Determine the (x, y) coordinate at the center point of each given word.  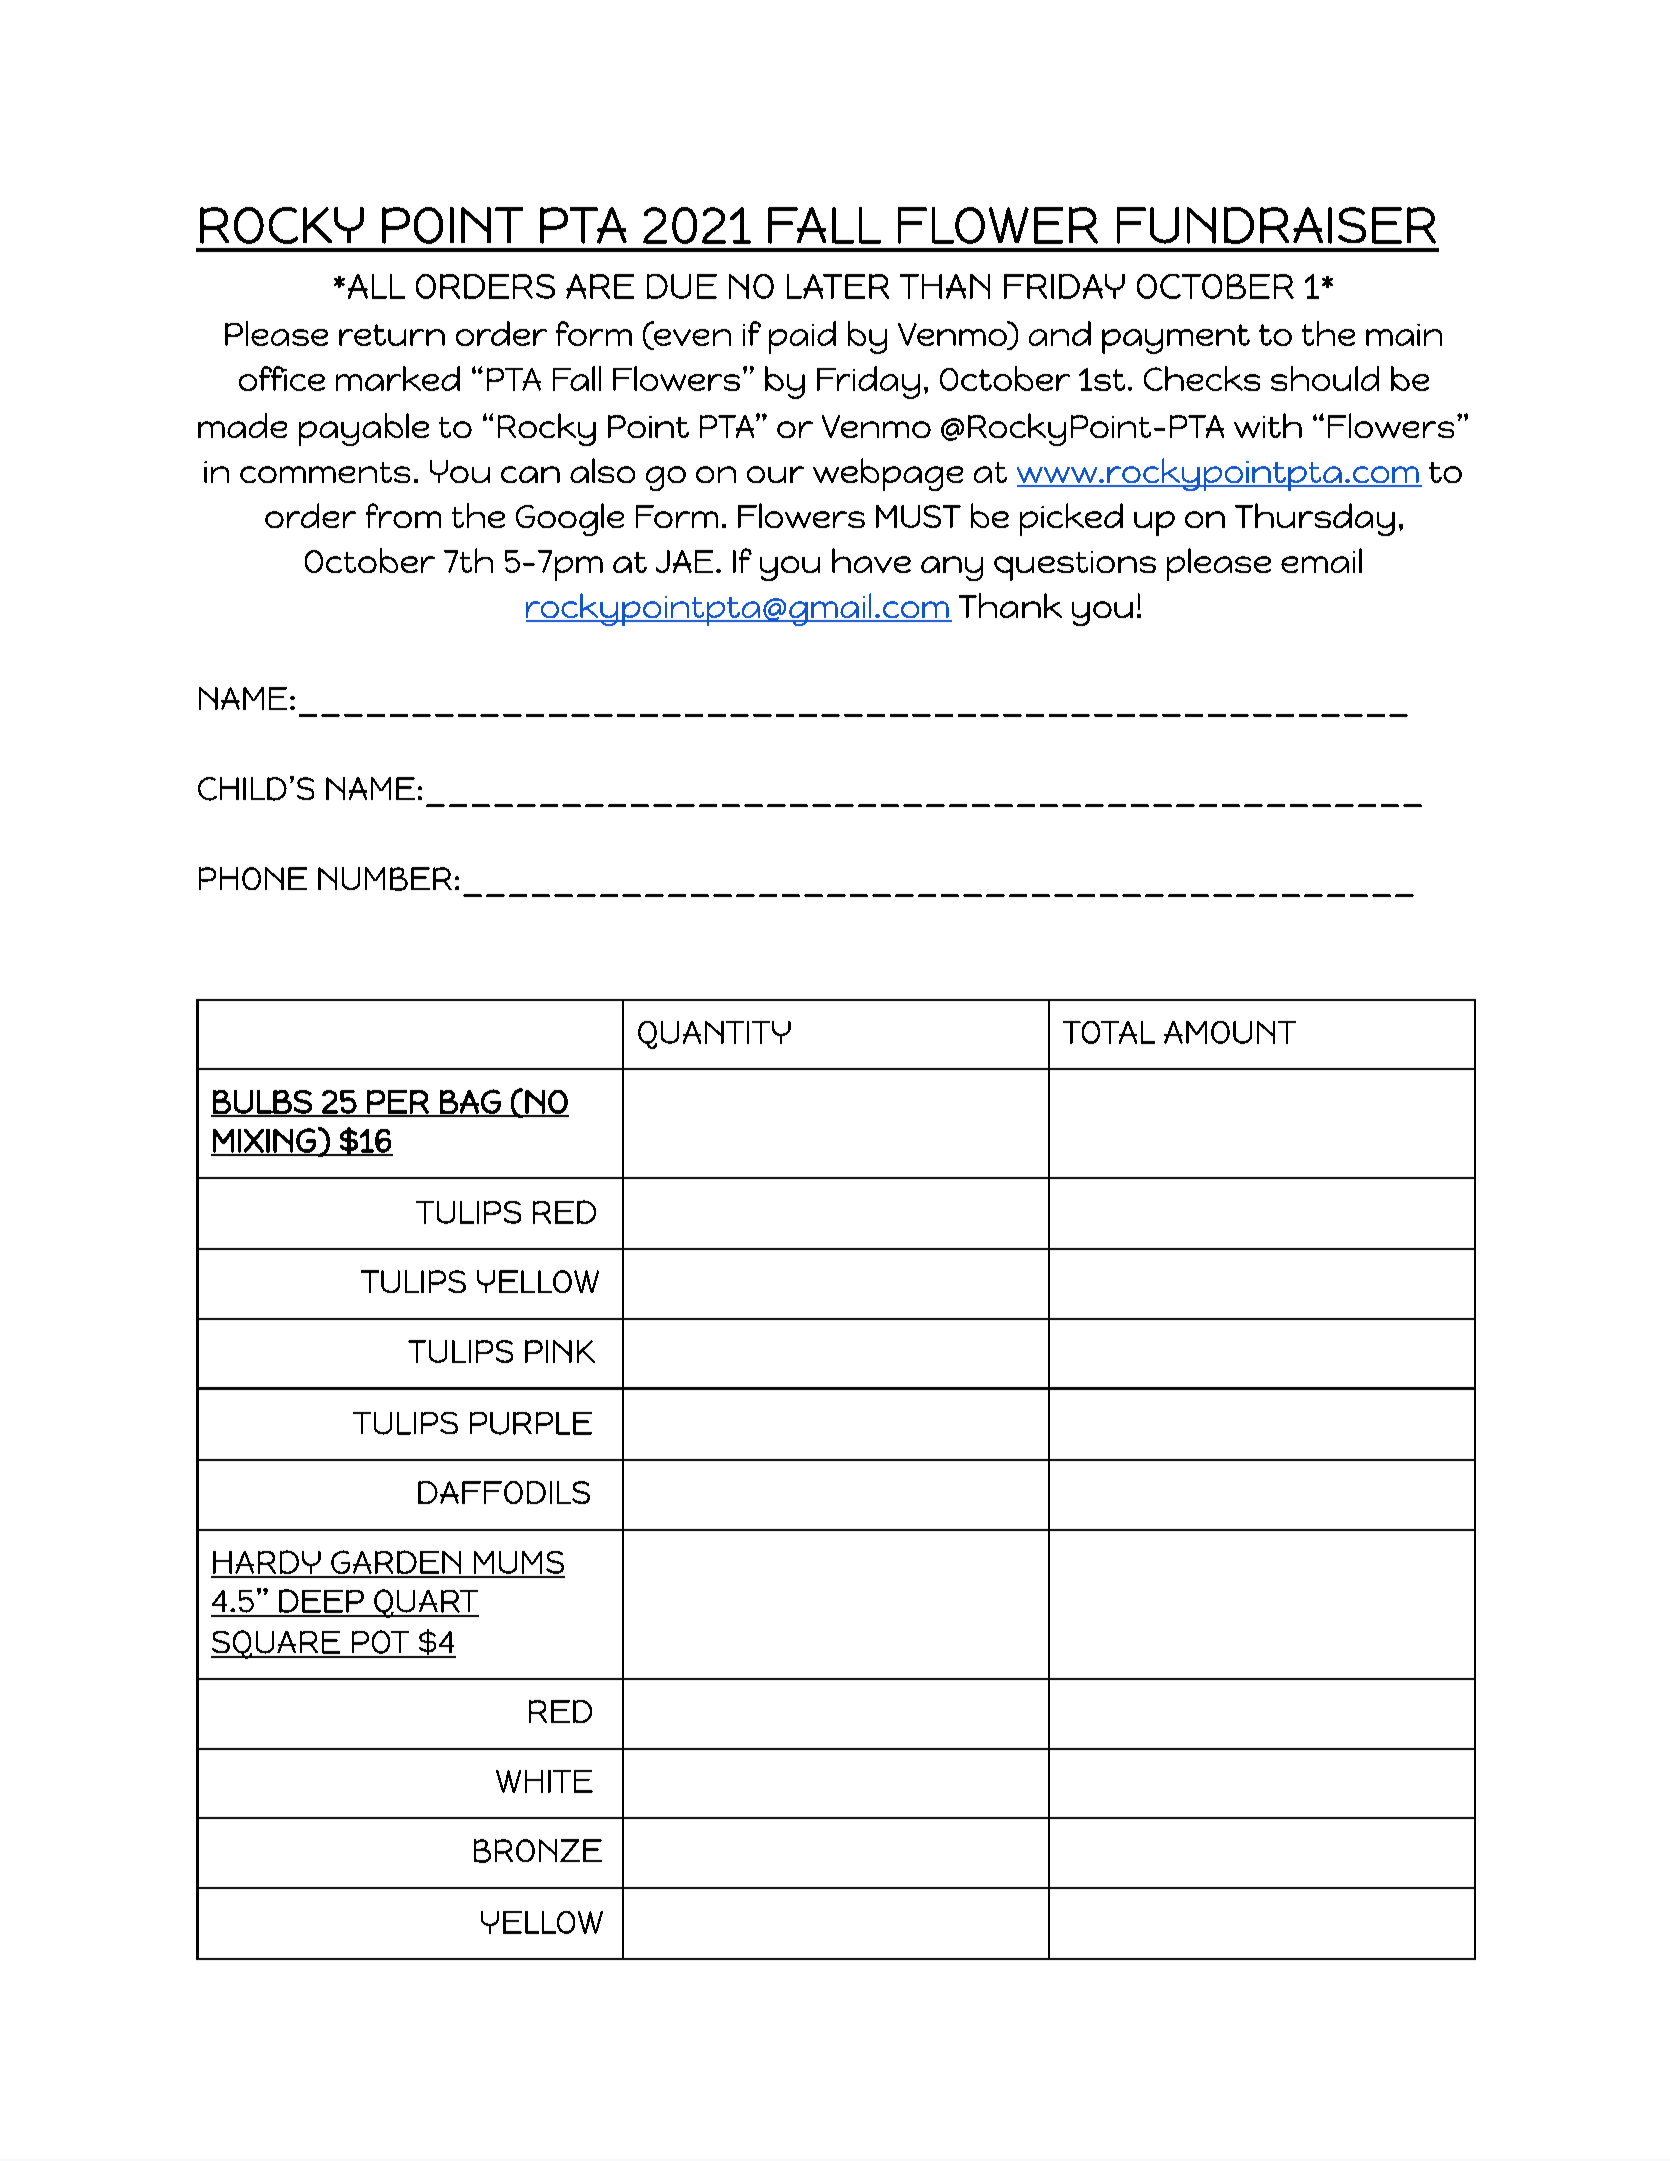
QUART (425, 1603)
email (1321, 560)
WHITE (544, 1781)
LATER (838, 286)
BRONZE (538, 1851)
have (871, 560)
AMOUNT (1230, 1032)
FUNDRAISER (1276, 225)
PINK (560, 1351)
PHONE (253, 878)
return (392, 335)
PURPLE (531, 1423)
